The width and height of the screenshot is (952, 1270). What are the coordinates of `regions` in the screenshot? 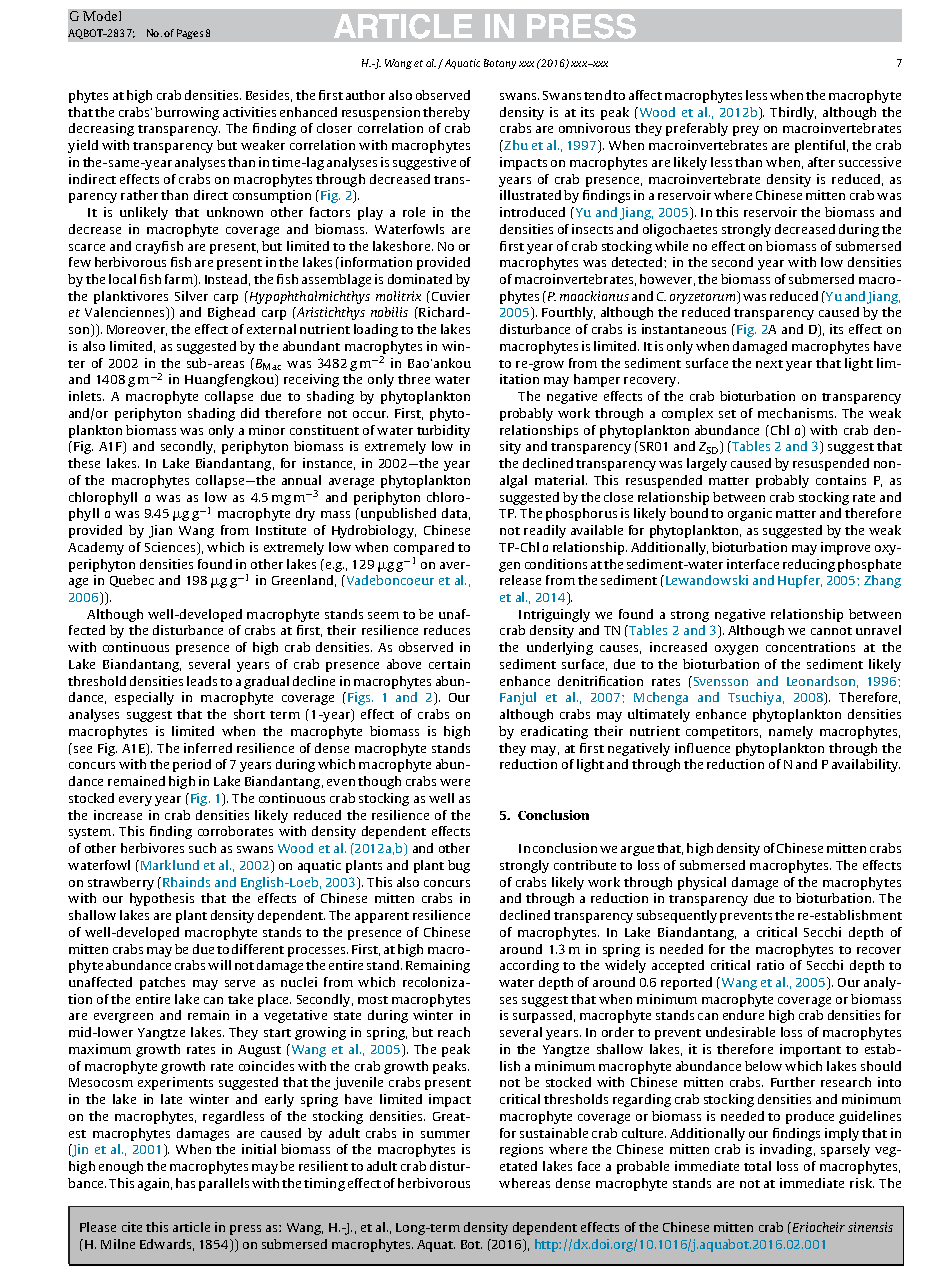 It's located at (521, 1150).
